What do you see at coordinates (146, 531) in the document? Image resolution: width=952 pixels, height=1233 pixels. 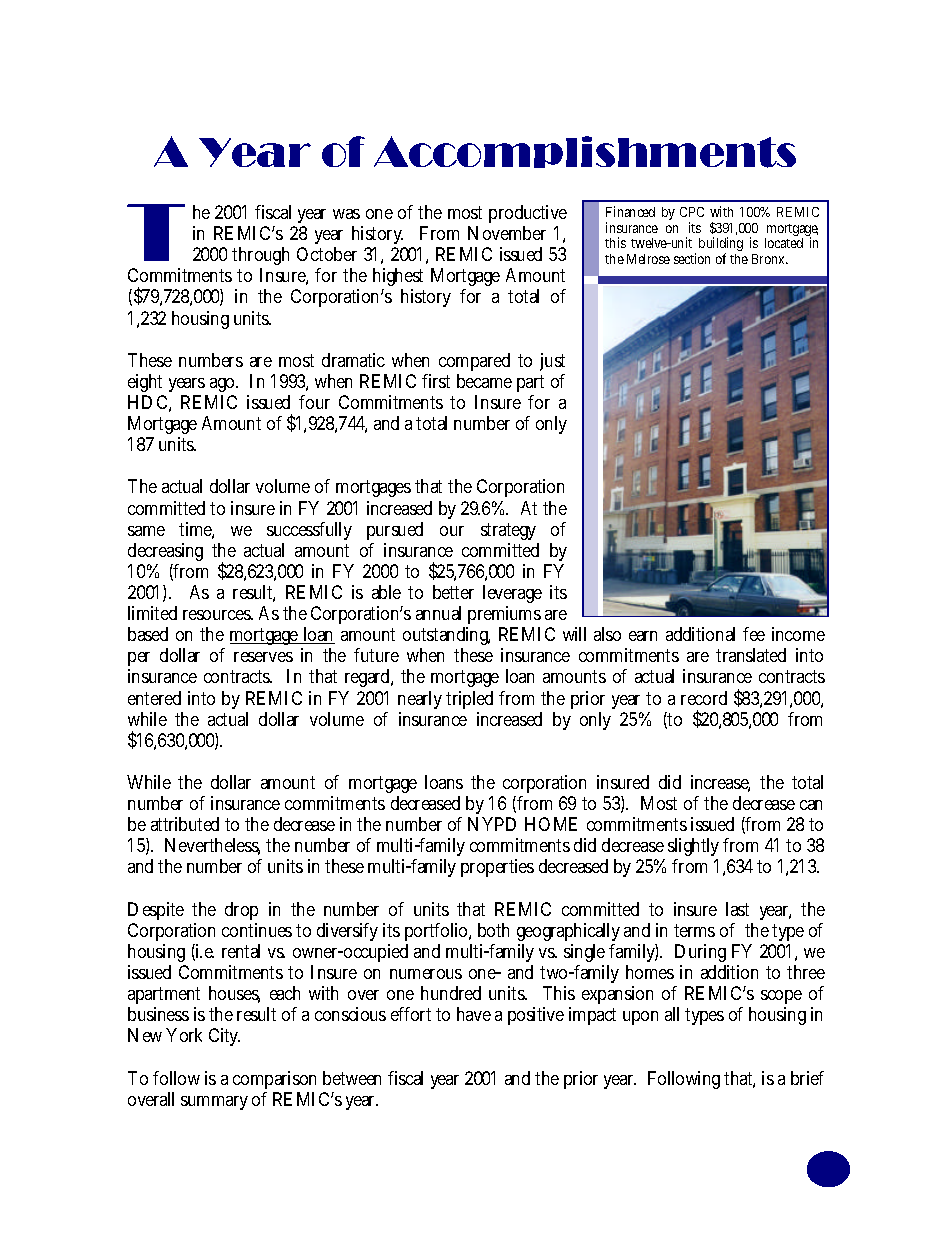 I see `same` at bounding box center [146, 531].
